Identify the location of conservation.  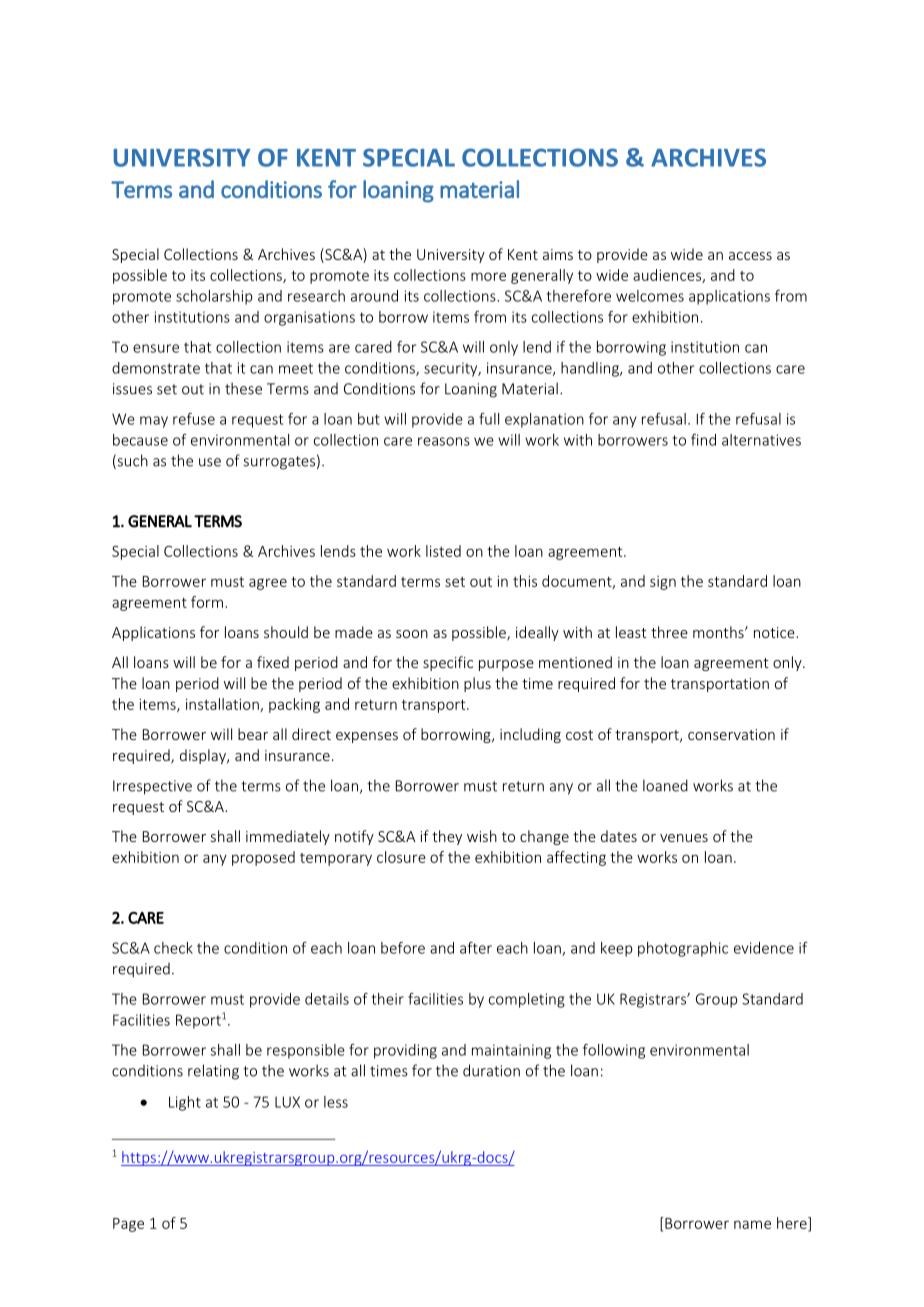
(731, 734).
